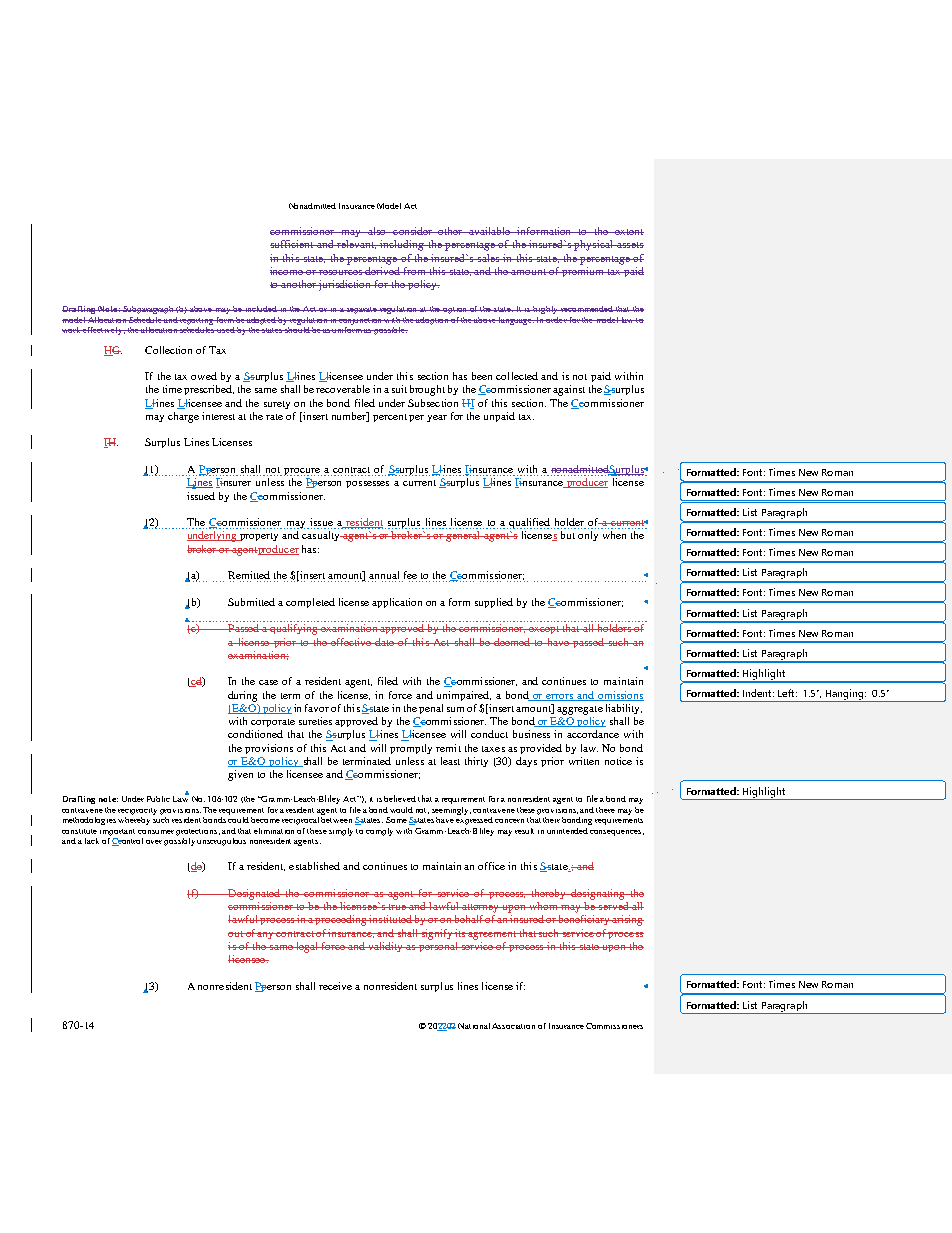 The height and width of the screenshot is (1233, 952). I want to click on assets, so click(629, 245).
